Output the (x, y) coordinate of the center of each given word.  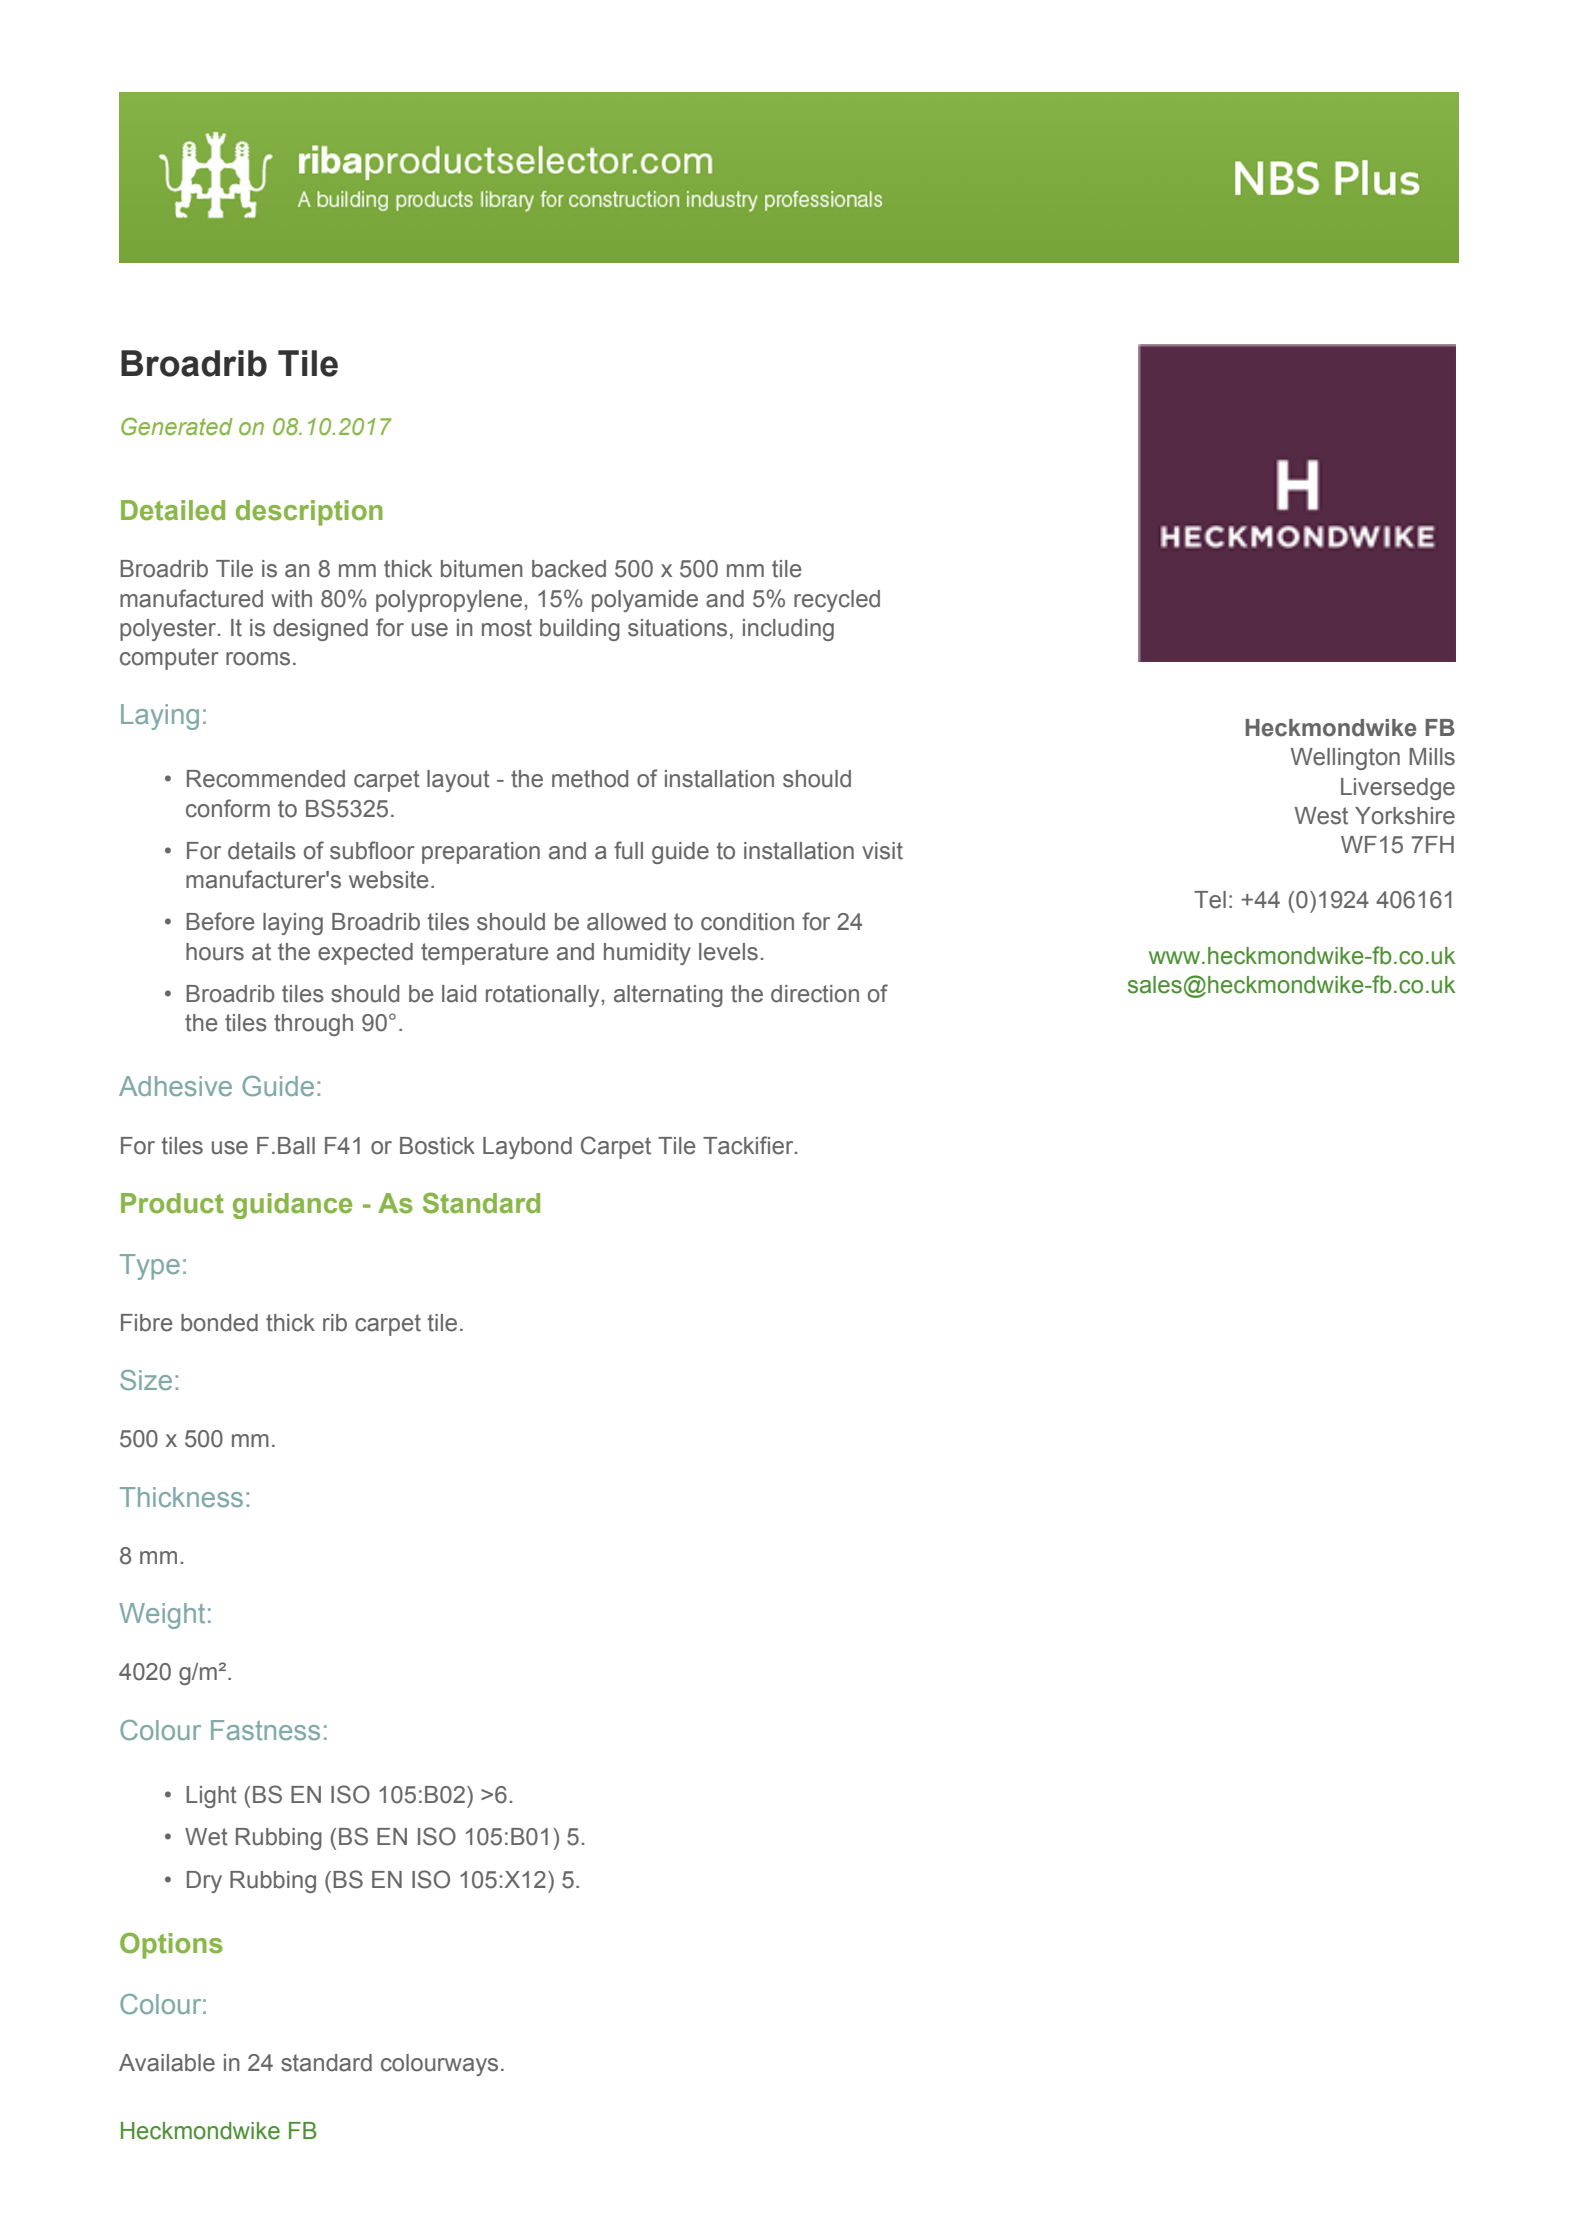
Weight (162, 1616)
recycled (837, 601)
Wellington (1345, 759)
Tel (1210, 900)
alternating (668, 996)
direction (815, 994)
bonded (219, 1323)
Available (167, 2063)
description (309, 513)
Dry (204, 1882)
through (313, 1025)
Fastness (265, 1730)
